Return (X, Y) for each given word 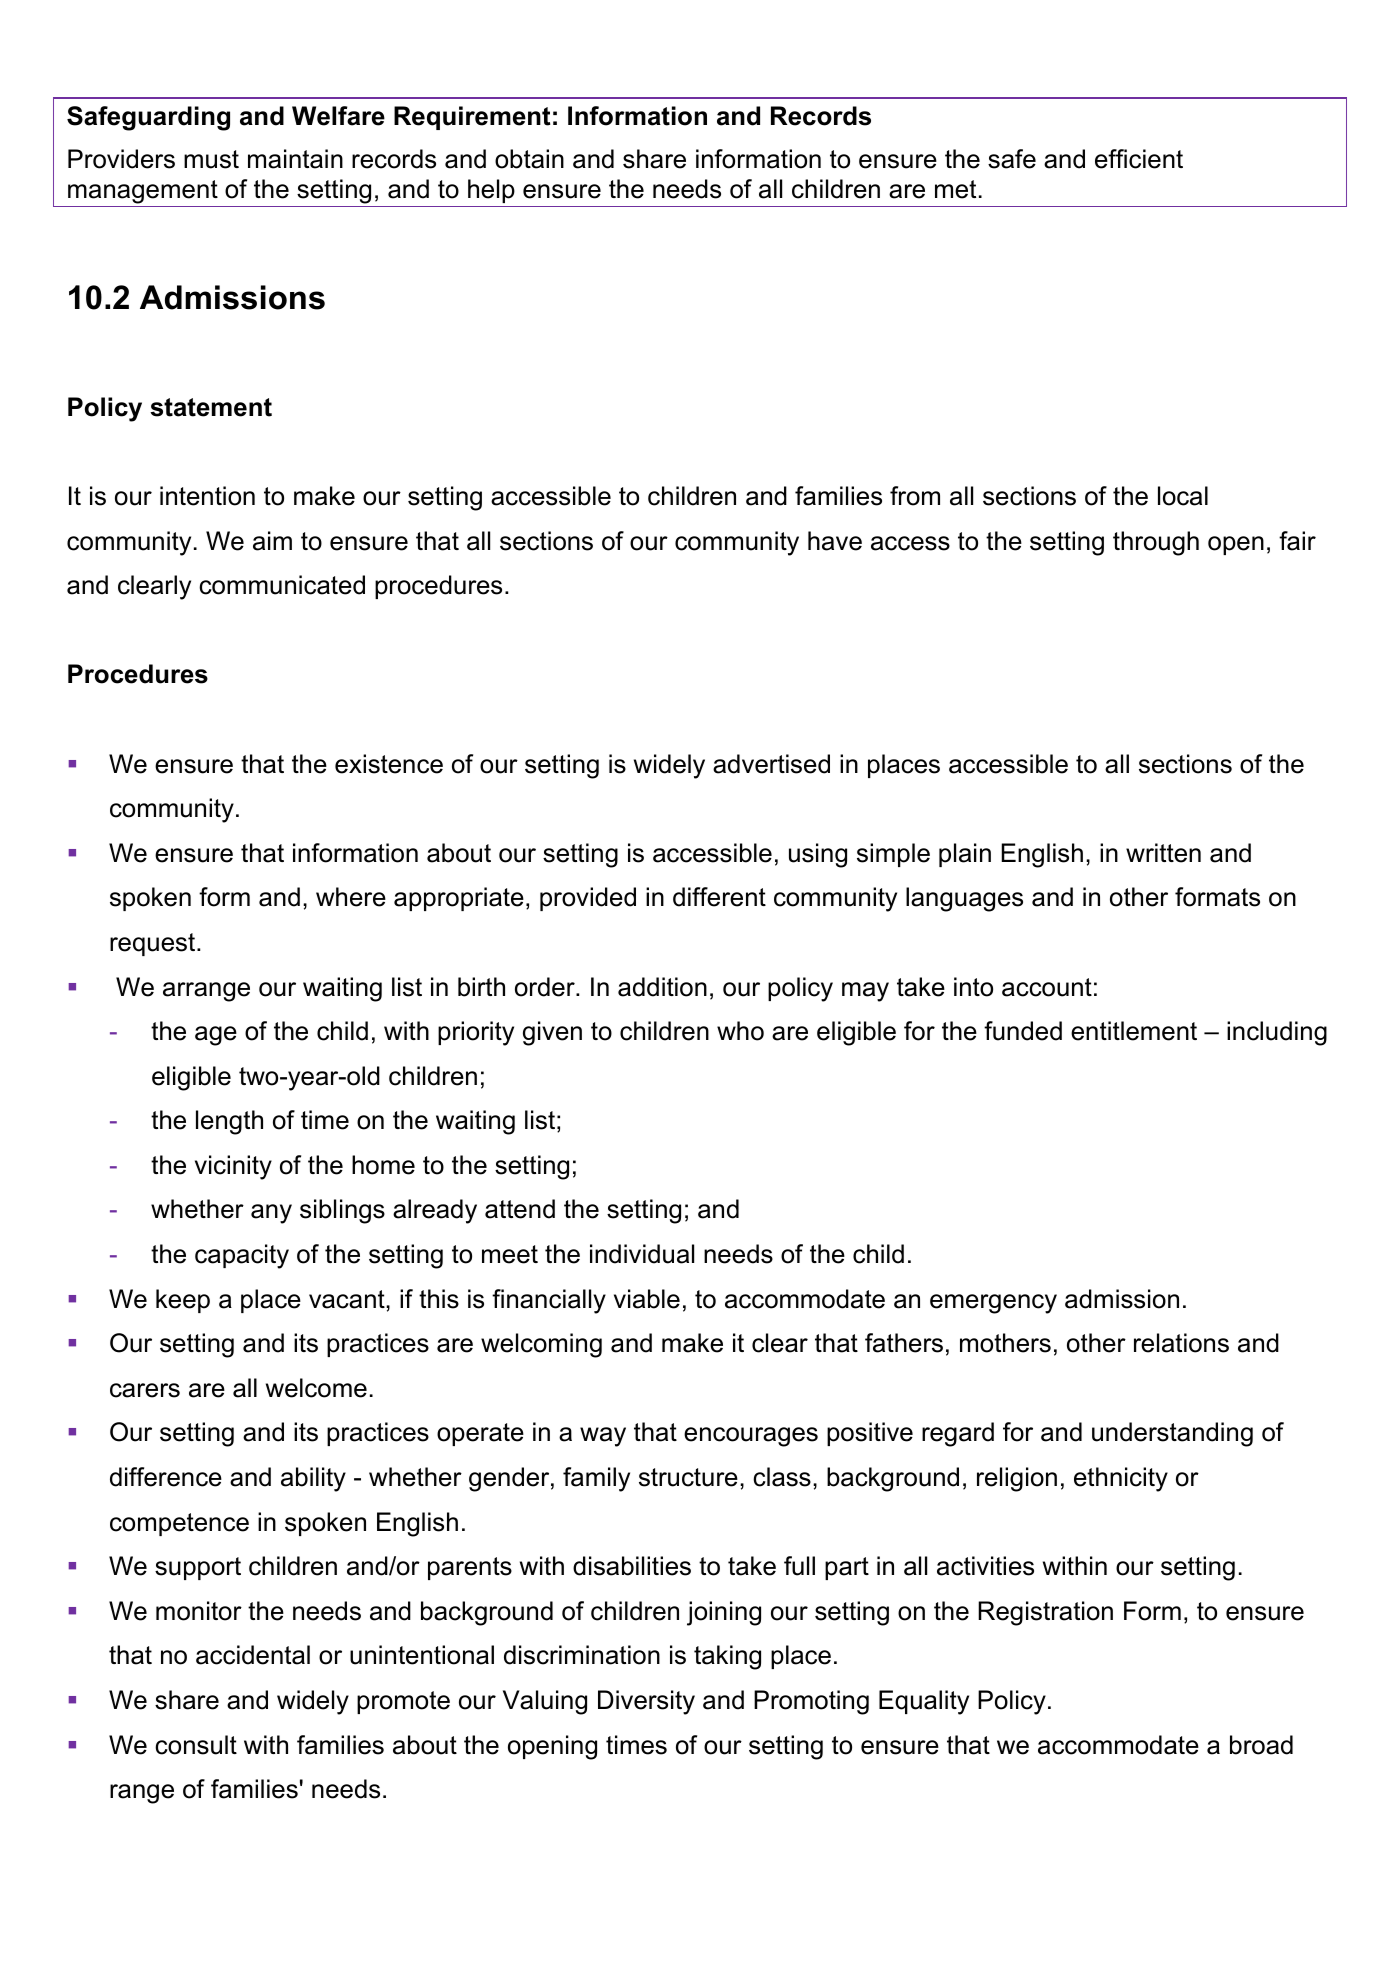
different (719, 897)
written (1163, 853)
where (351, 897)
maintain (295, 159)
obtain (529, 159)
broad (1261, 1745)
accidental (253, 1655)
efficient (1139, 159)
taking (727, 1657)
